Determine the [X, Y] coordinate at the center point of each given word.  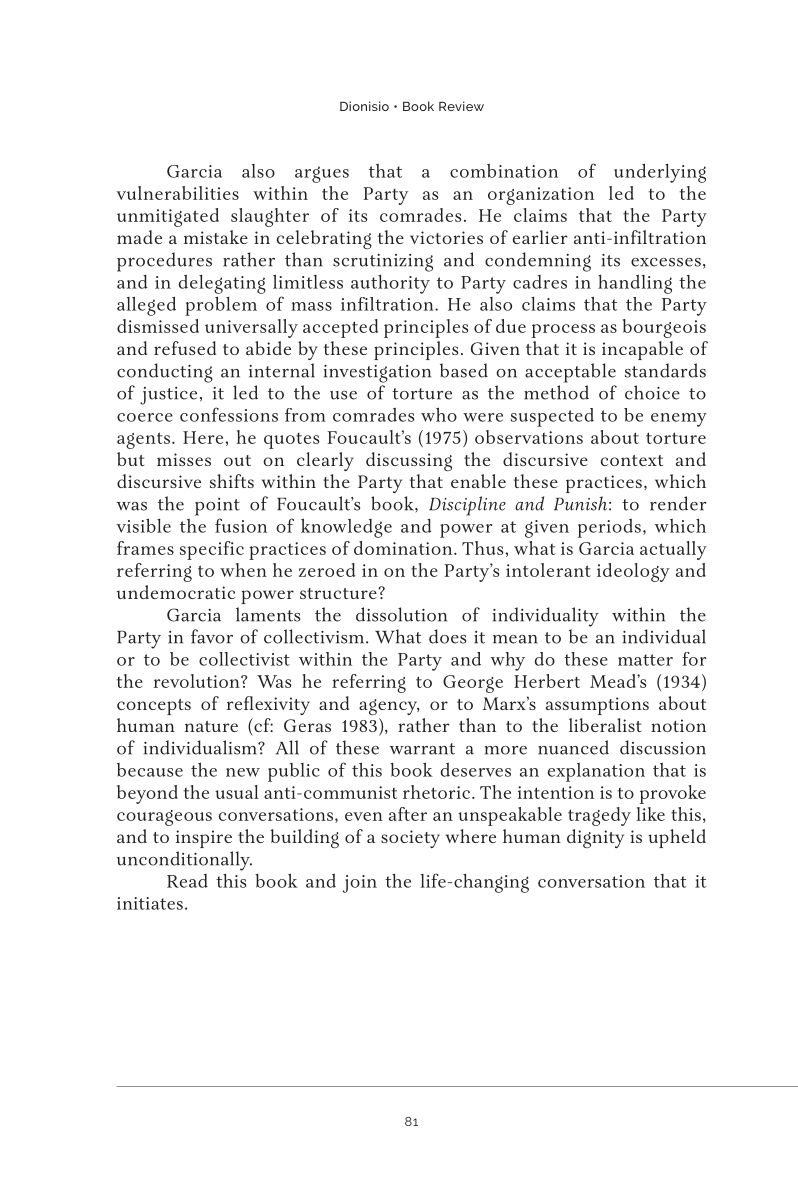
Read [187, 881]
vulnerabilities [177, 193]
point [217, 507]
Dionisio [364, 106]
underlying [660, 173]
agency [389, 707]
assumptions [597, 706]
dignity [595, 838]
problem [221, 306]
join [360, 884]
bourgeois [664, 328]
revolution [198, 681]
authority [390, 284]
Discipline [467, 506]
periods [609, 528]
